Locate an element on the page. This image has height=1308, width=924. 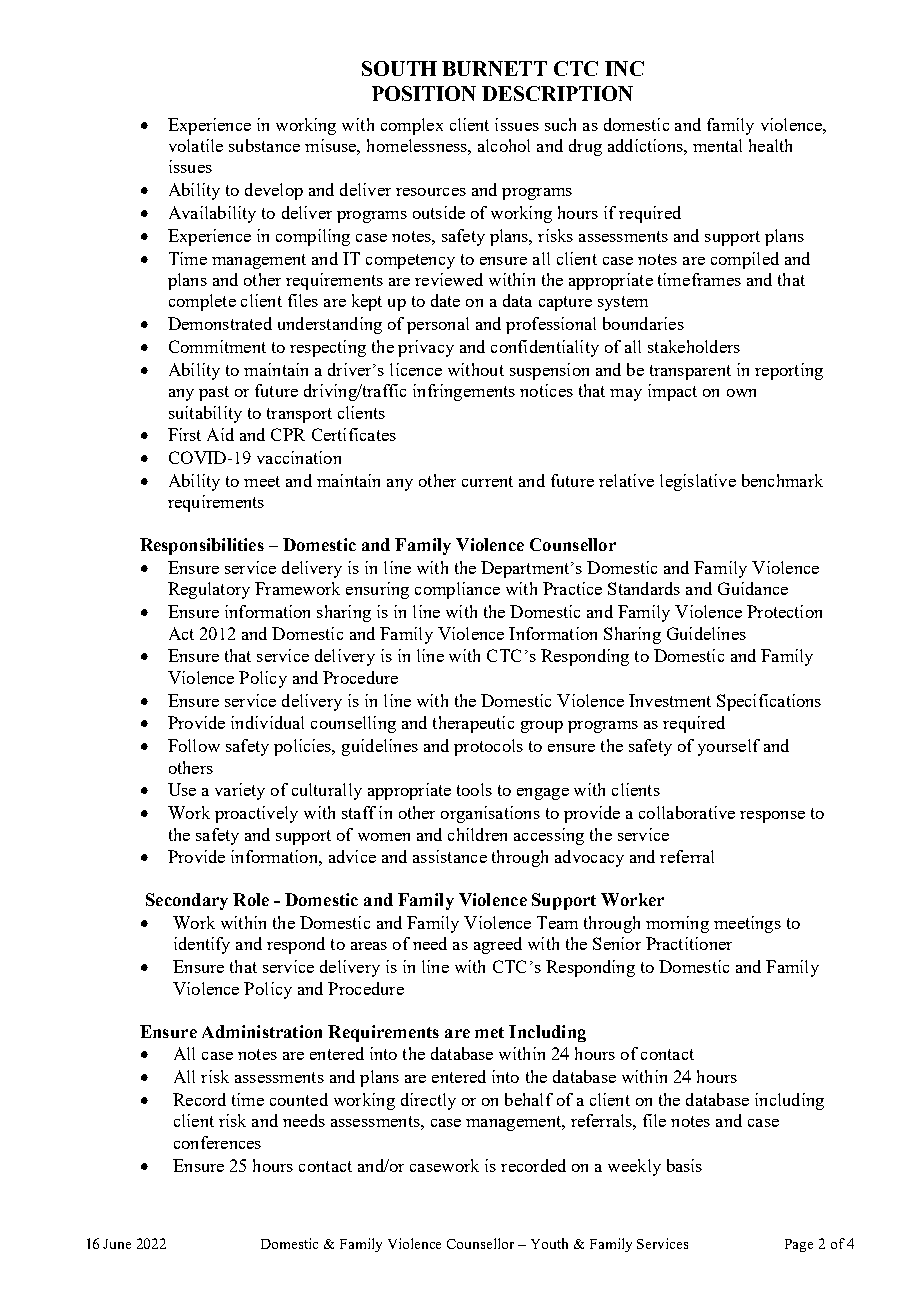
basis is located at coordinates (684, 1165).
